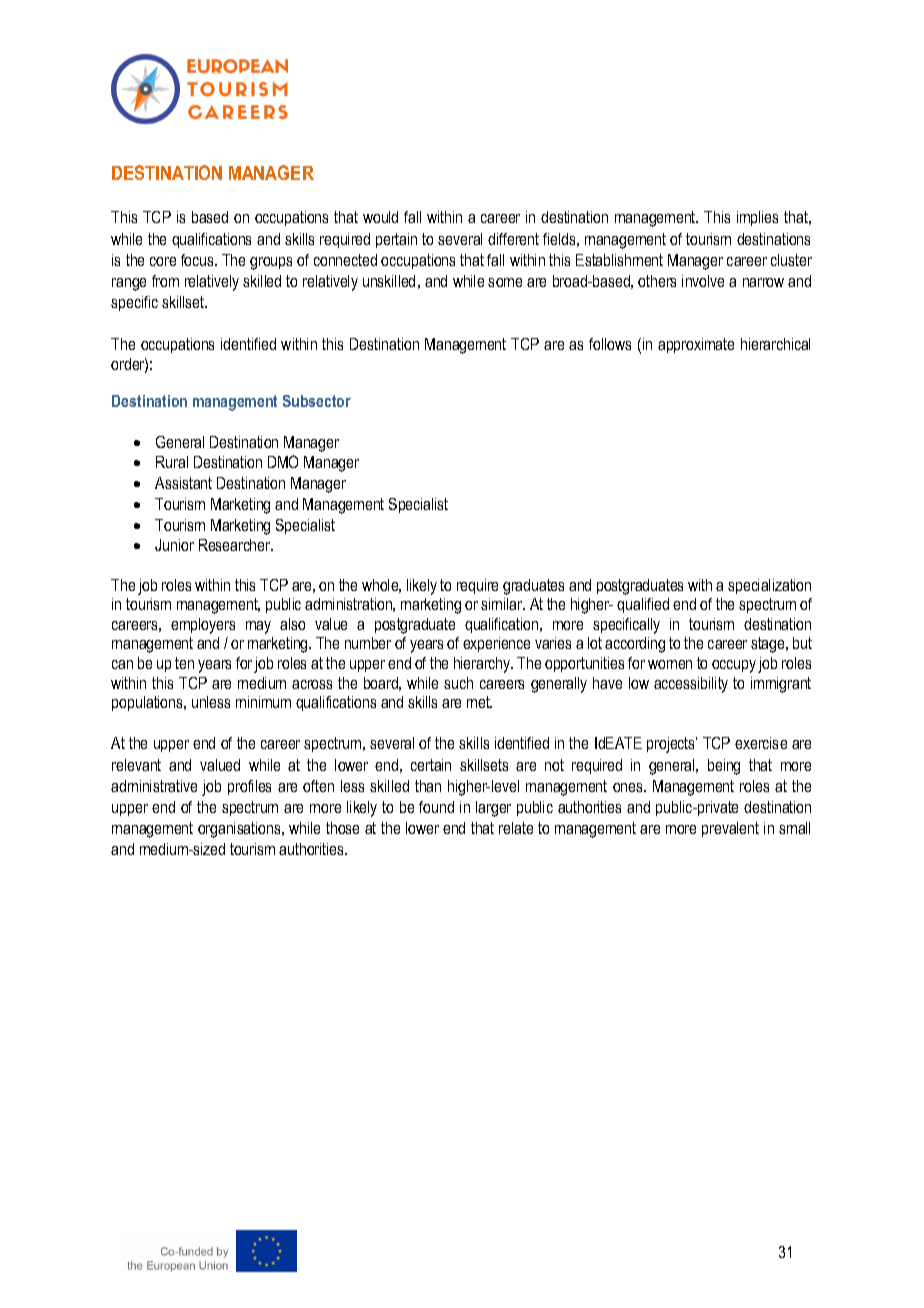  Describe the element at coordinates (503, 604) in the image. I see `similar` at that location.
